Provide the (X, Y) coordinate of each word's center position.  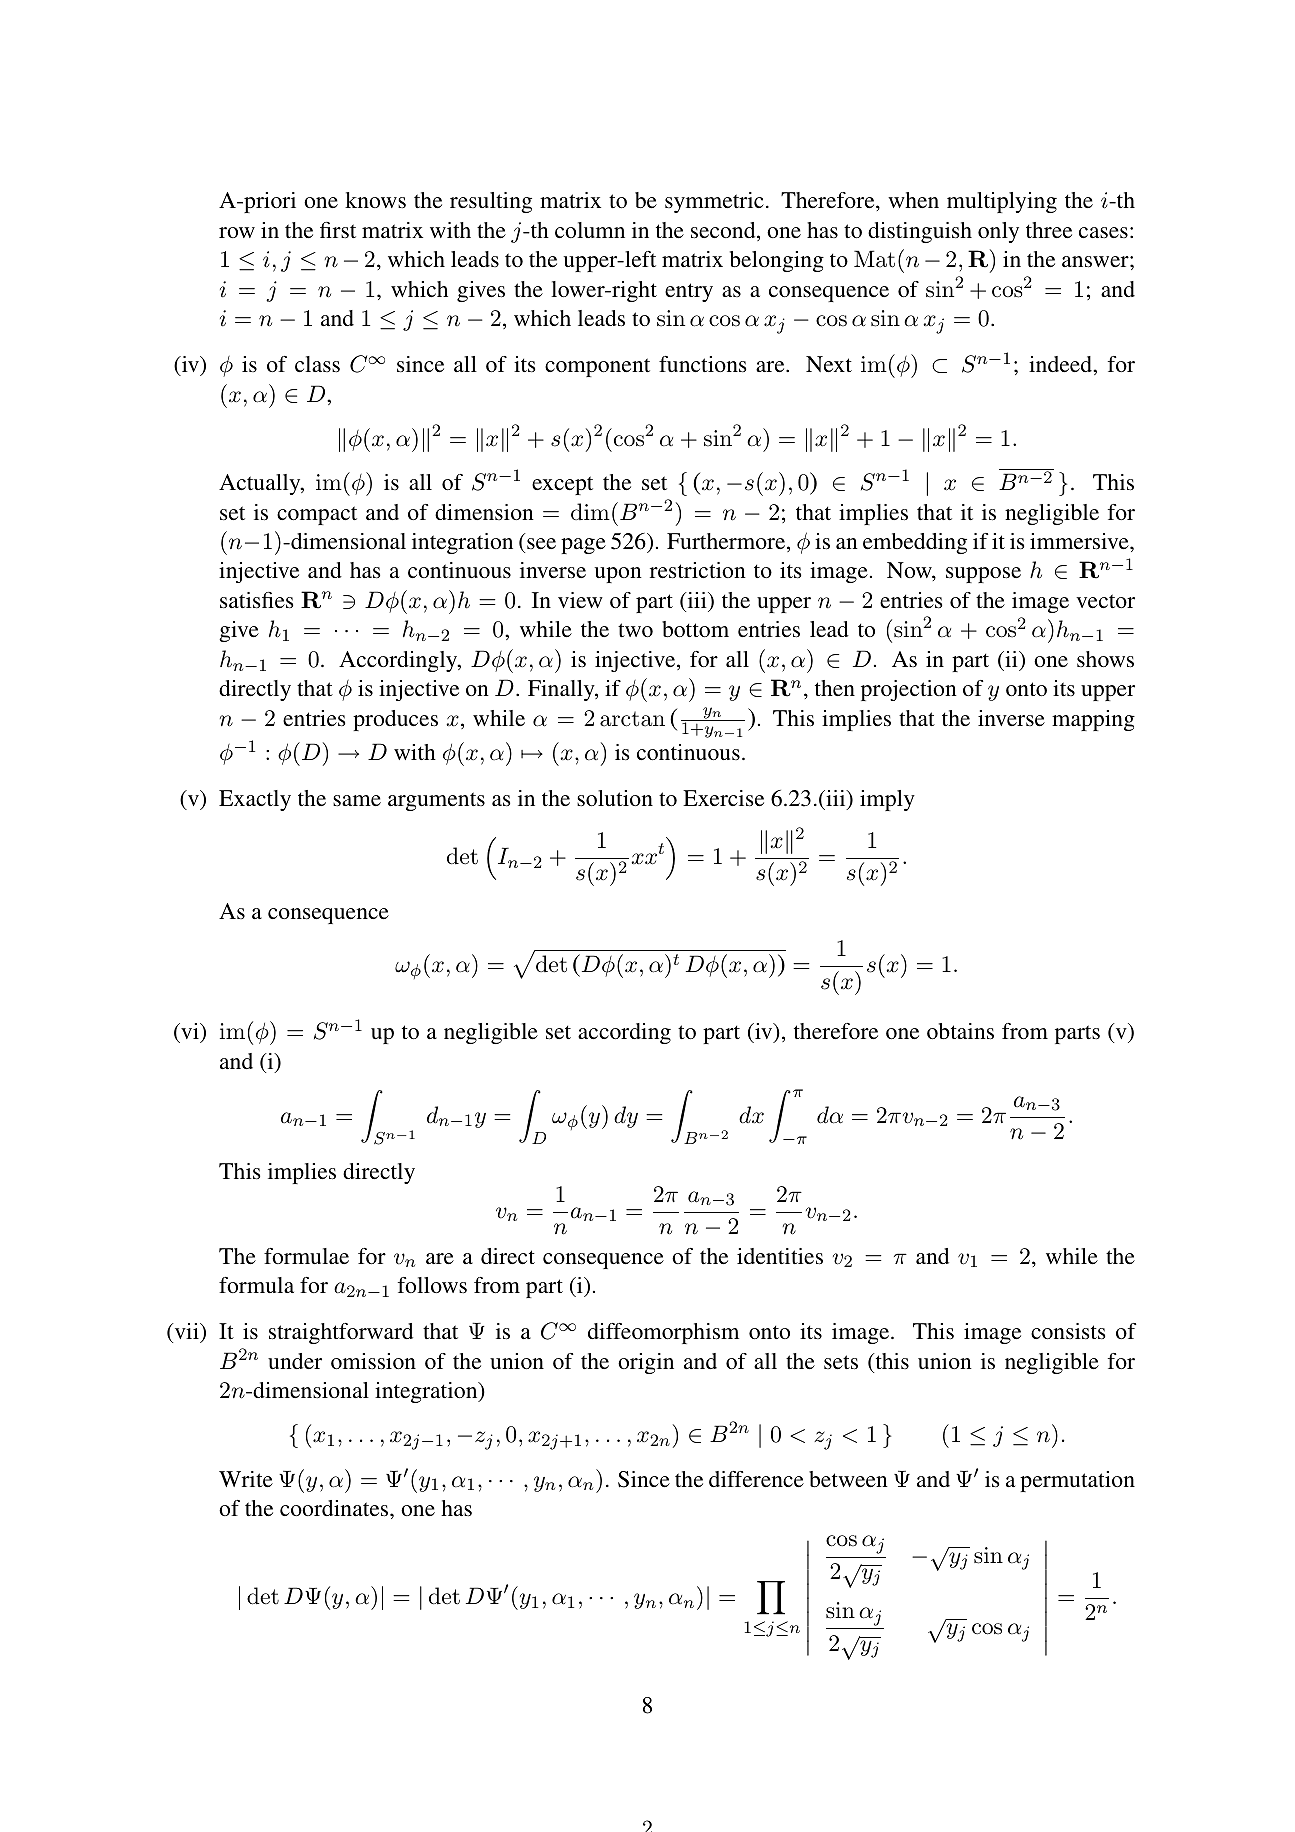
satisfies (256, 600)
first (338, 230)
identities (780, 1256)
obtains (960, 1031)
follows (432, 1285)
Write (246, 1479)
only (998, 232)
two (635, 630)
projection (909, 690)
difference (756, 1479)
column (590, 230)
